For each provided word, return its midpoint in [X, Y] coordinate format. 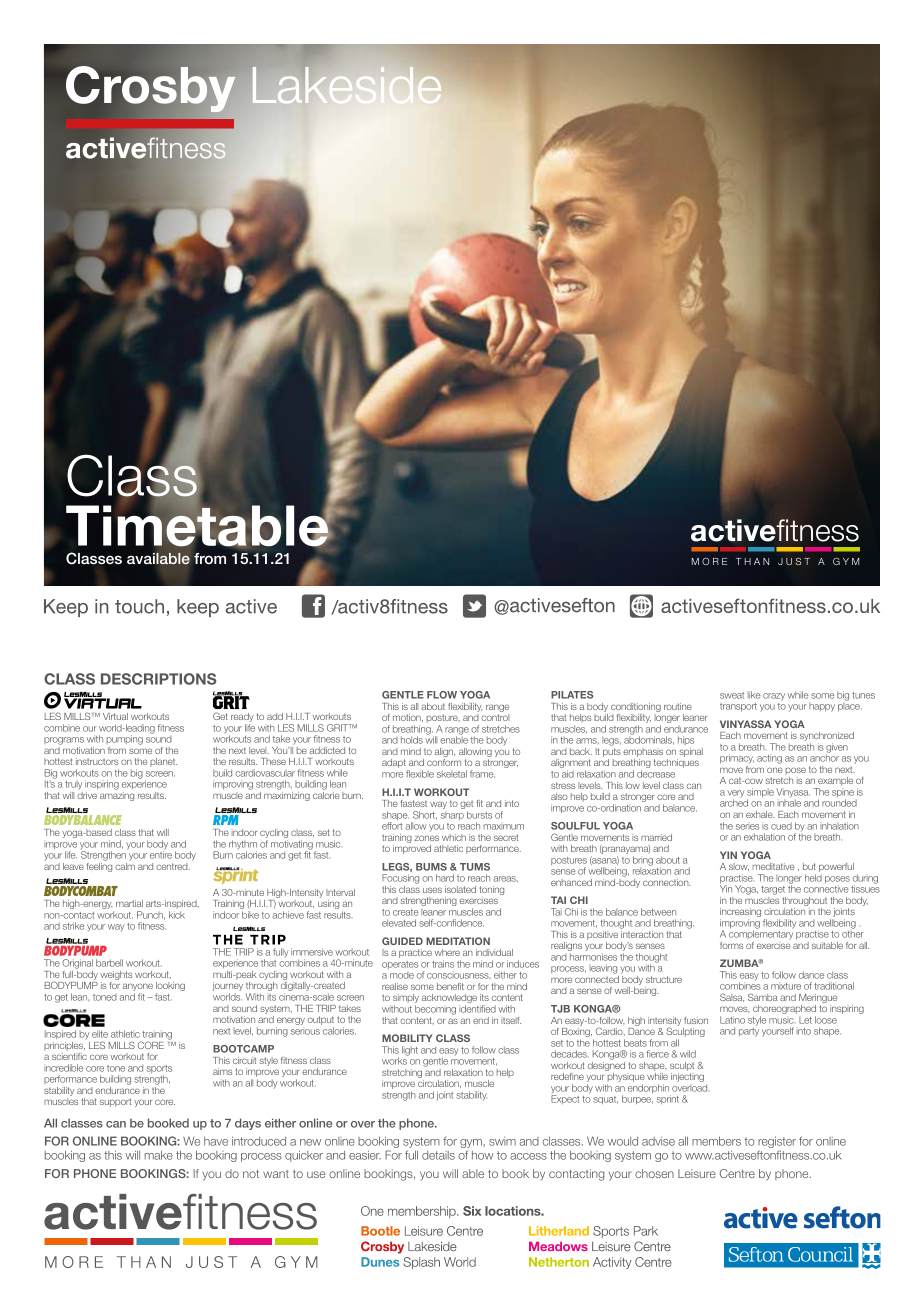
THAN [752, 561]
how [483, 1155]
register [777, 1143]
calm [125, 866]
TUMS [475, 867]
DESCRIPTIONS [159, 679]
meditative [773, 866]
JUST [794, 561]
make [159, 1155]
